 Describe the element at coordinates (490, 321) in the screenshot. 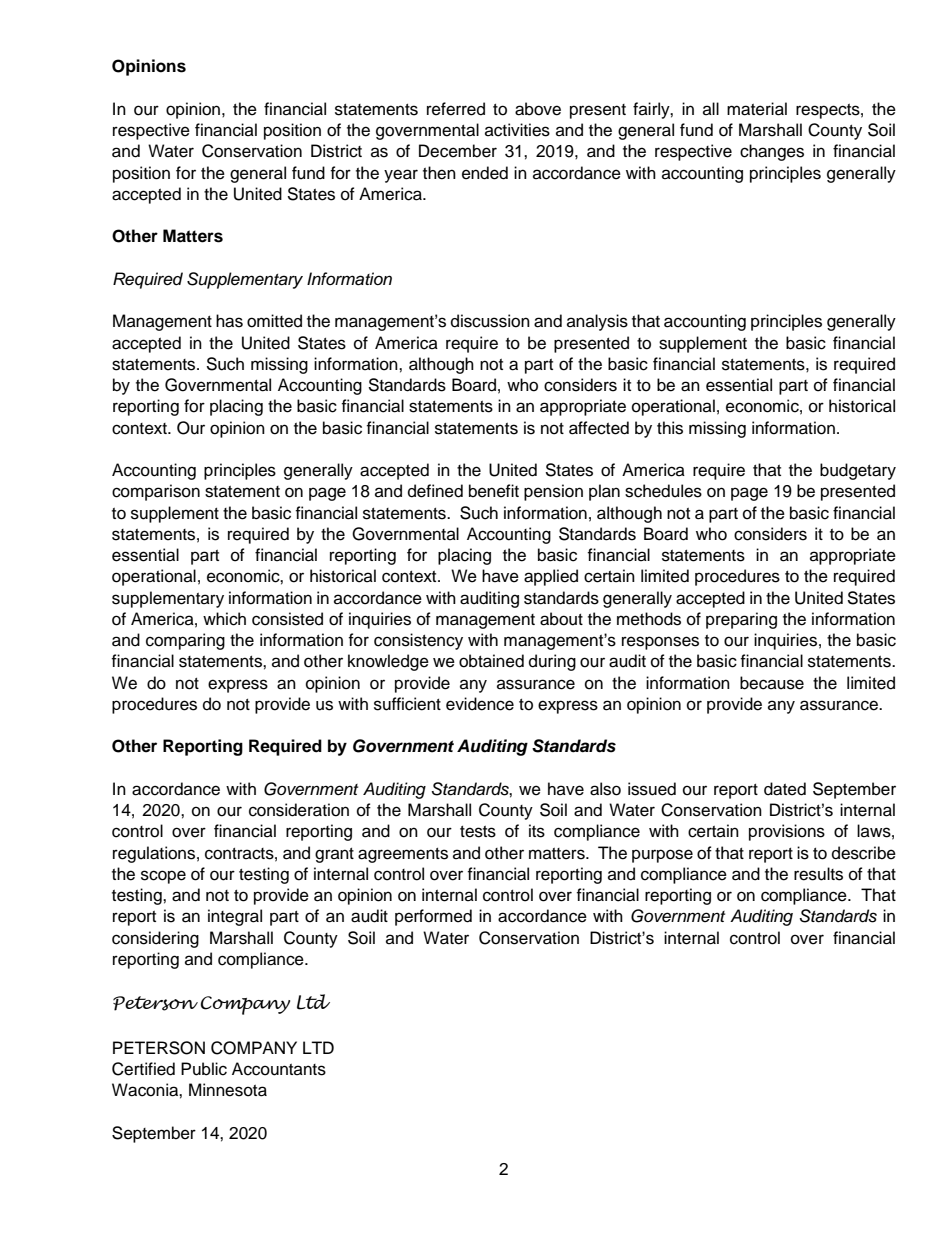

I see `discussion` at that location.
